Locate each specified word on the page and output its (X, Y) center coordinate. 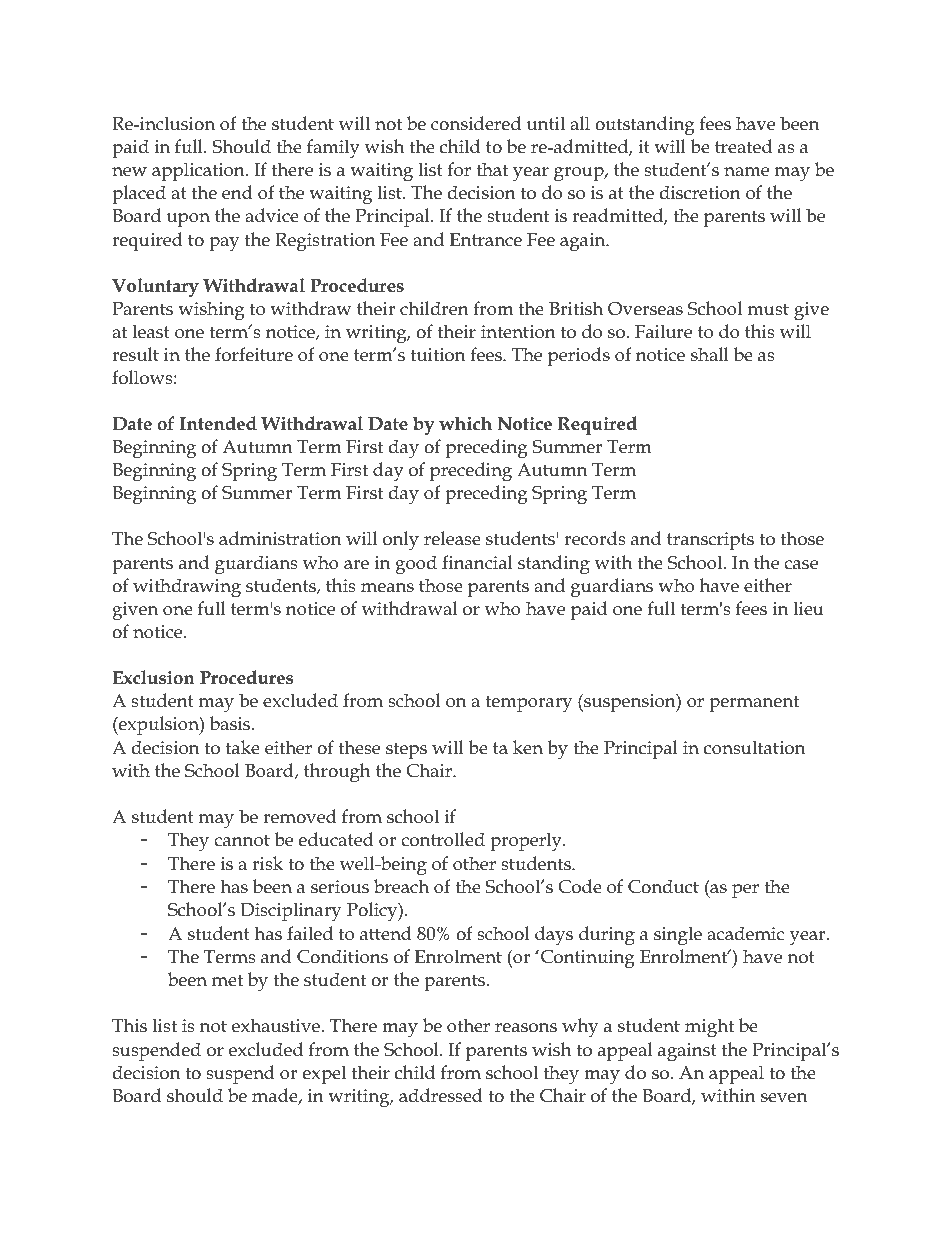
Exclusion (153, 677)
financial (477, 562)
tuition (438, 355)
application (199, 171)
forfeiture (254, 354)
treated (743, 146)
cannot (242, 840)
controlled (443, 839)
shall (710, 354)
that (492, 169)
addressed (441, 1095)
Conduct (663, 886)
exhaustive (277, 1025)
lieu (808, 608)
